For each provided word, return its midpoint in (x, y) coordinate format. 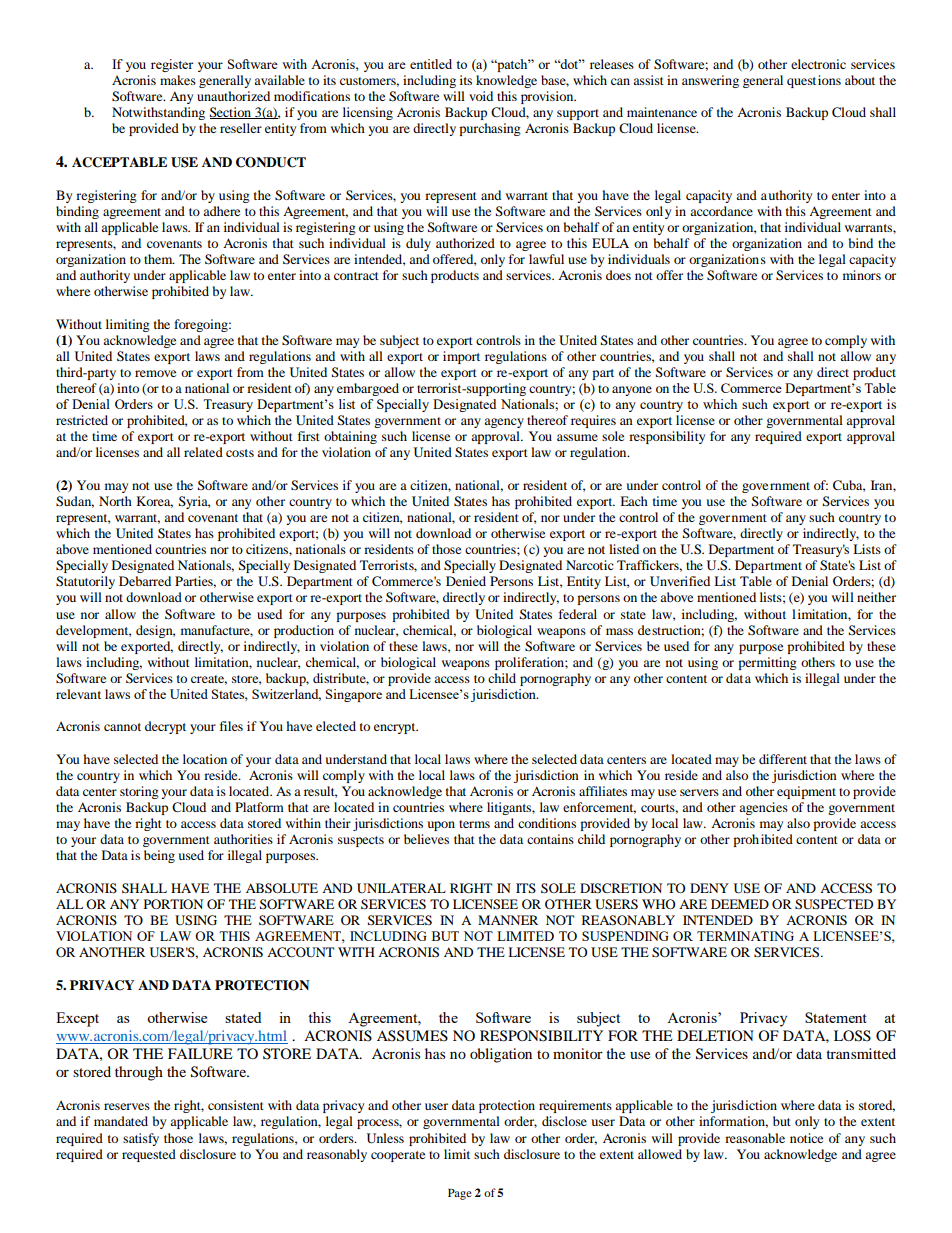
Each (634, 501)
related (203, 452)
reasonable (755, 1138)
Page (460, 1194)
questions (814, 81)
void (481, 96)
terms (474, 824)
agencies (763, 808)
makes (178, 80)
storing (139, 792)
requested (149, 1155)
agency (504, 423)
